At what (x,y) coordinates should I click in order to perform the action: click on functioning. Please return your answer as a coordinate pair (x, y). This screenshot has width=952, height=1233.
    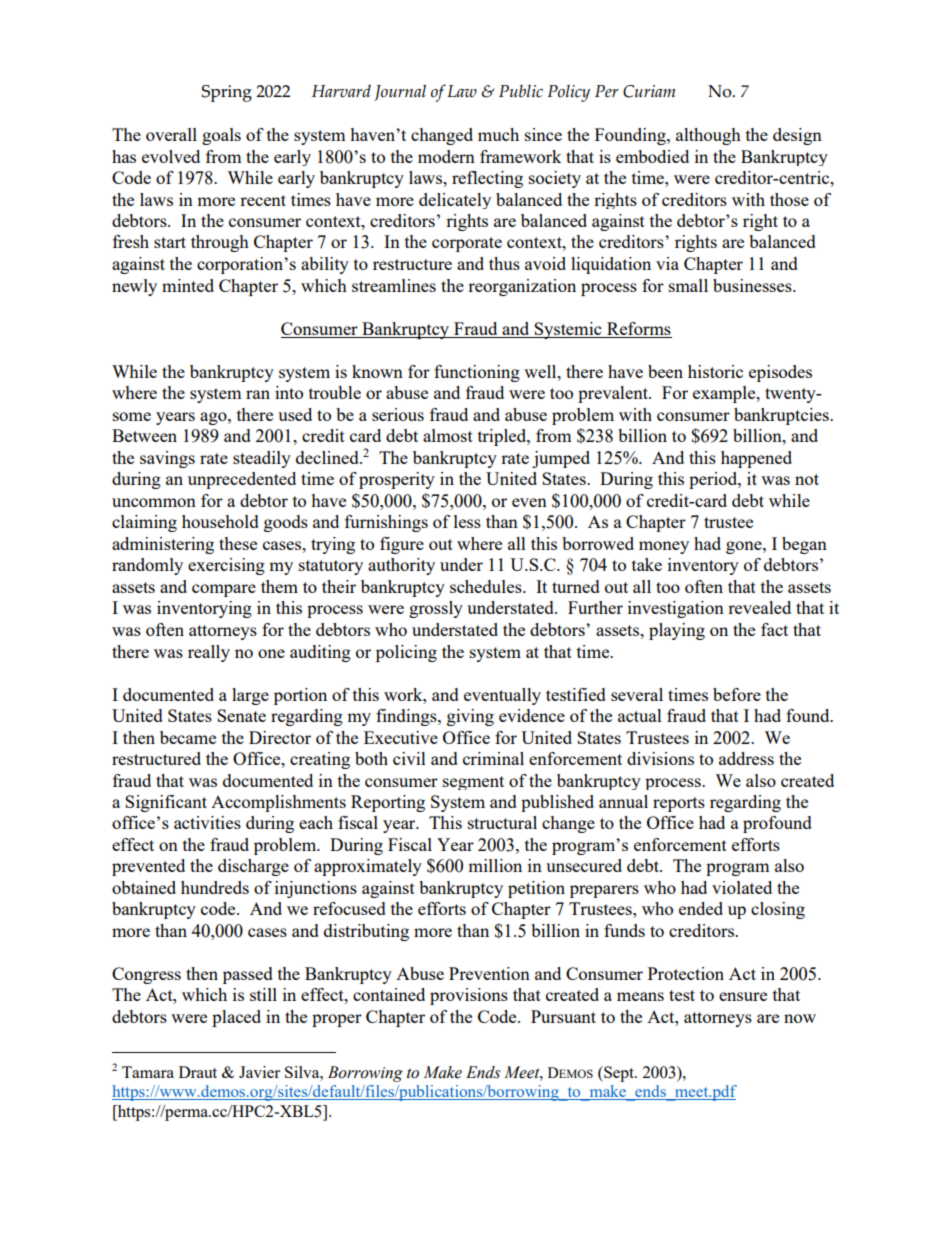
    Looking at the image, I should click on (477, 373).
